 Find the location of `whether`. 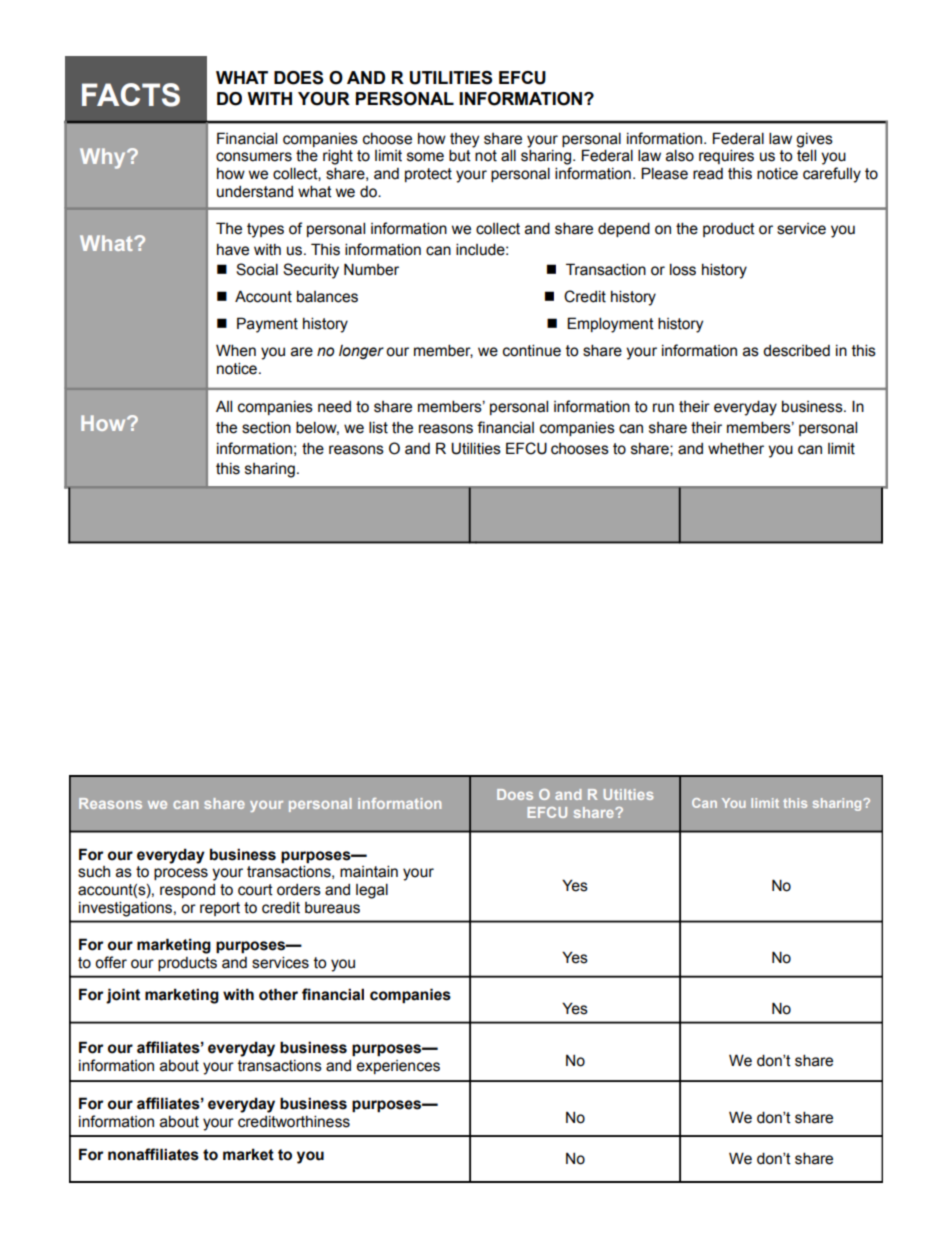

whether is located at coordinates (736, 448).
